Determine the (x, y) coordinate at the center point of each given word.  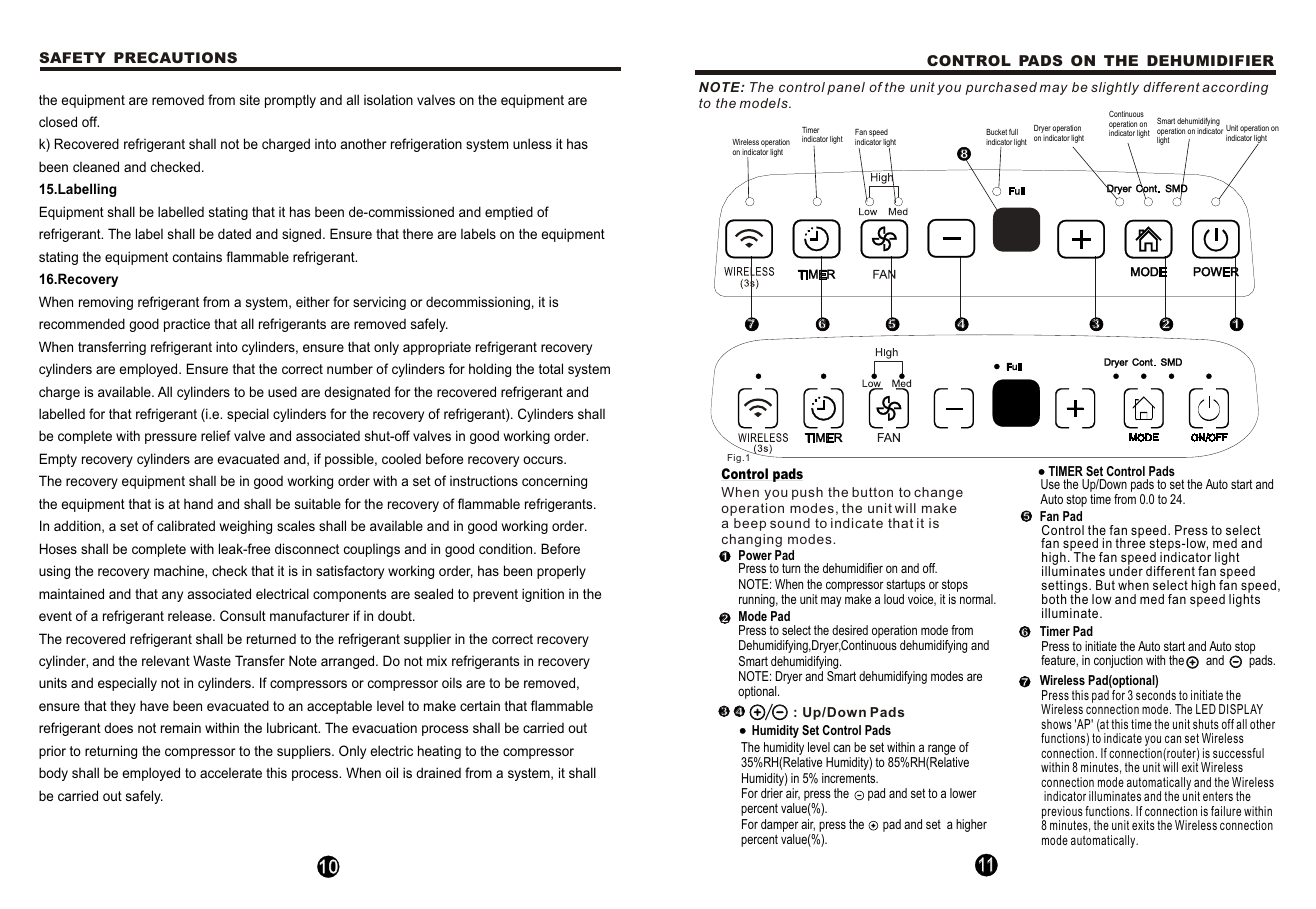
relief (216, 435)
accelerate (231, 773)
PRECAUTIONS (175, 57)
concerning (554, 482)
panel (846, 88)
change (938, 493)
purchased (1001, 88)
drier (772, 793)
